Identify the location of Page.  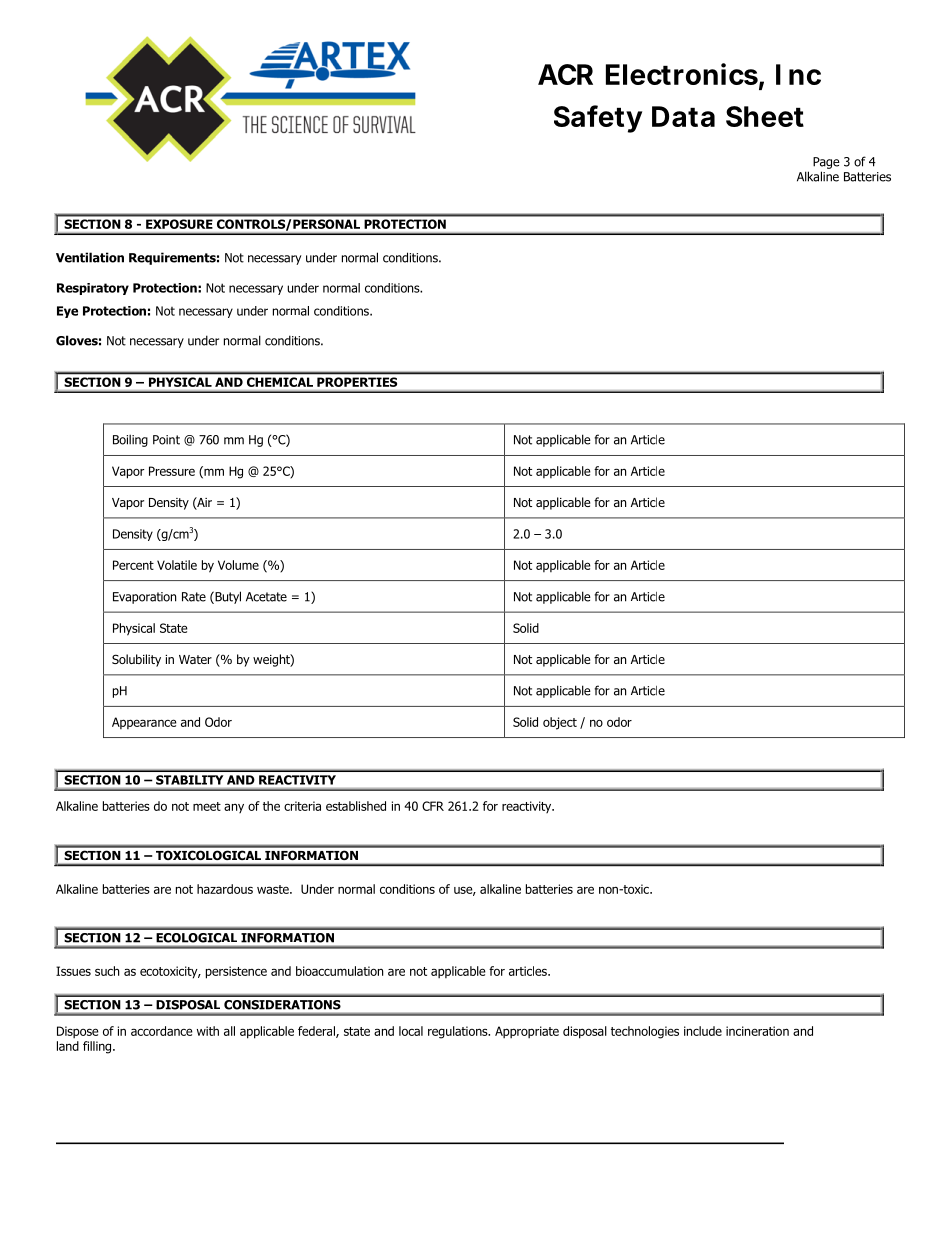
(826, 163).
